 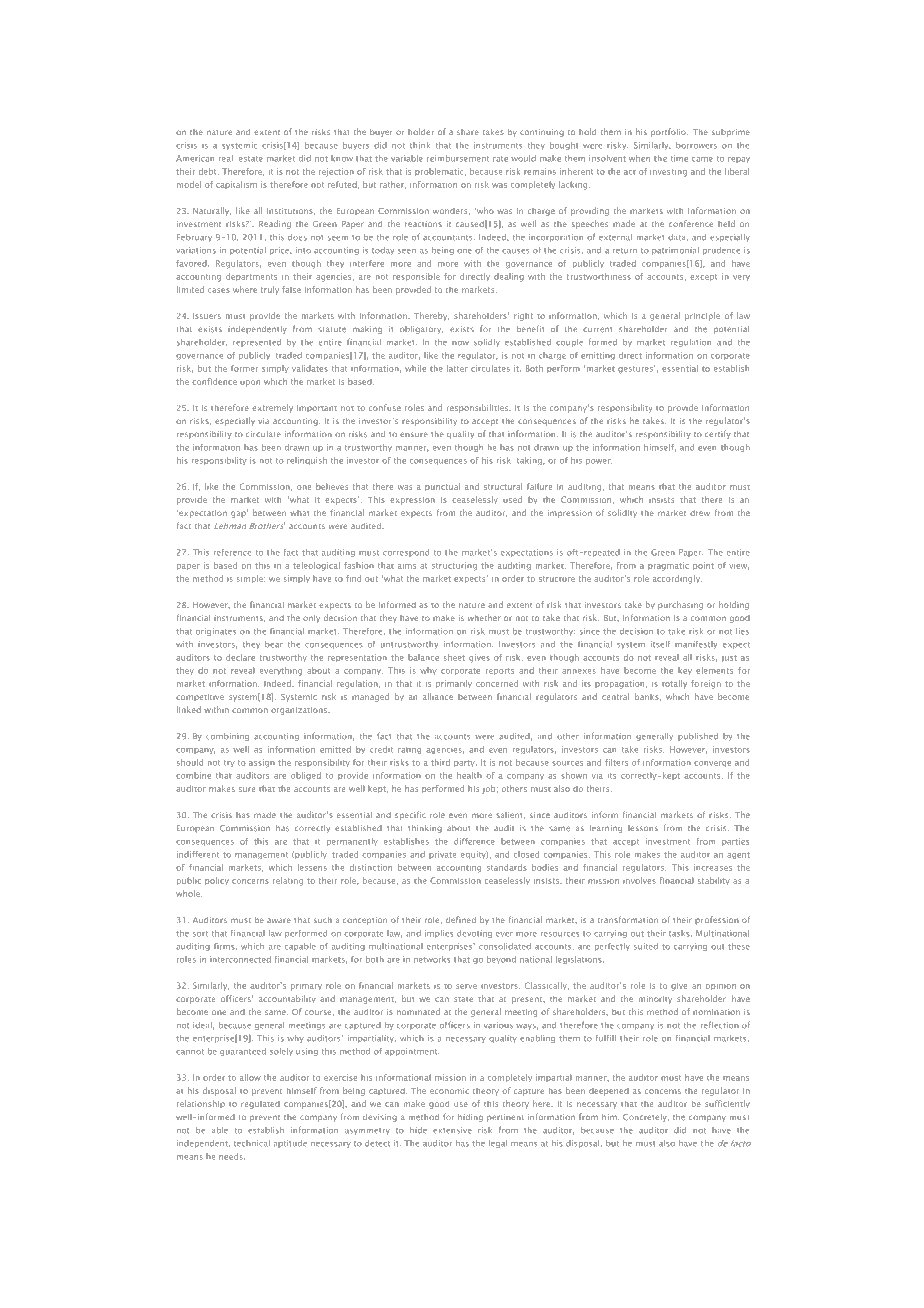 What do you see at coordinates (442, 487) in the screenshot?
I see `punctual` at bounding box center [442, 487].
